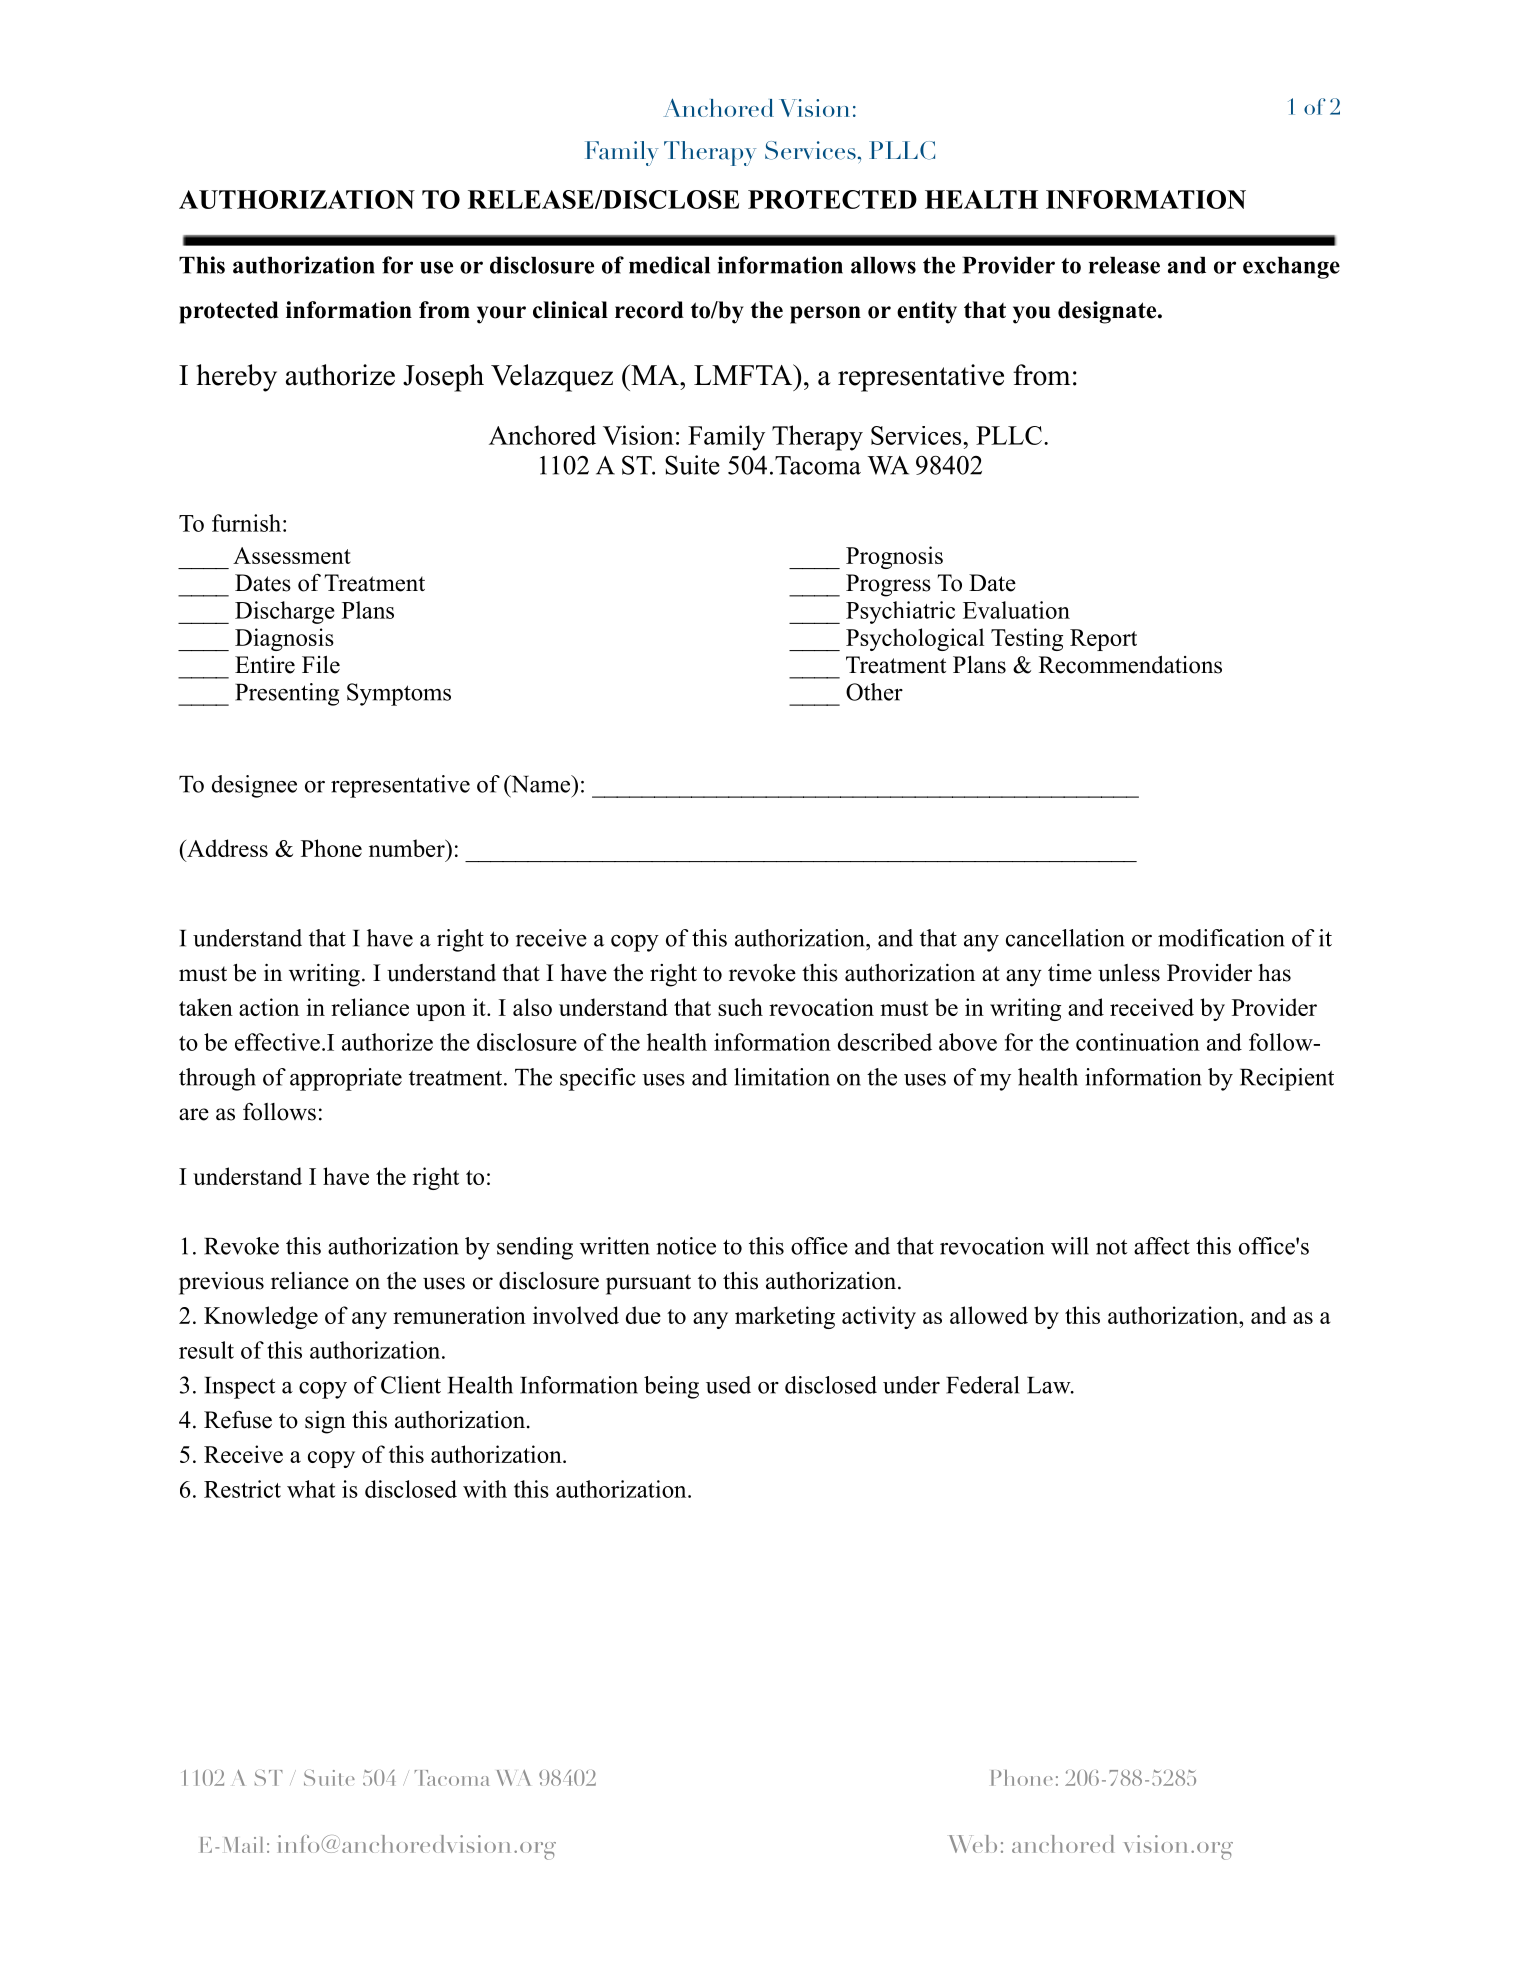 This page has height=1967, width=1520. What do you see at coordinates (825, 315) in the page?
I see `person` at bounding box center [825, 315].
